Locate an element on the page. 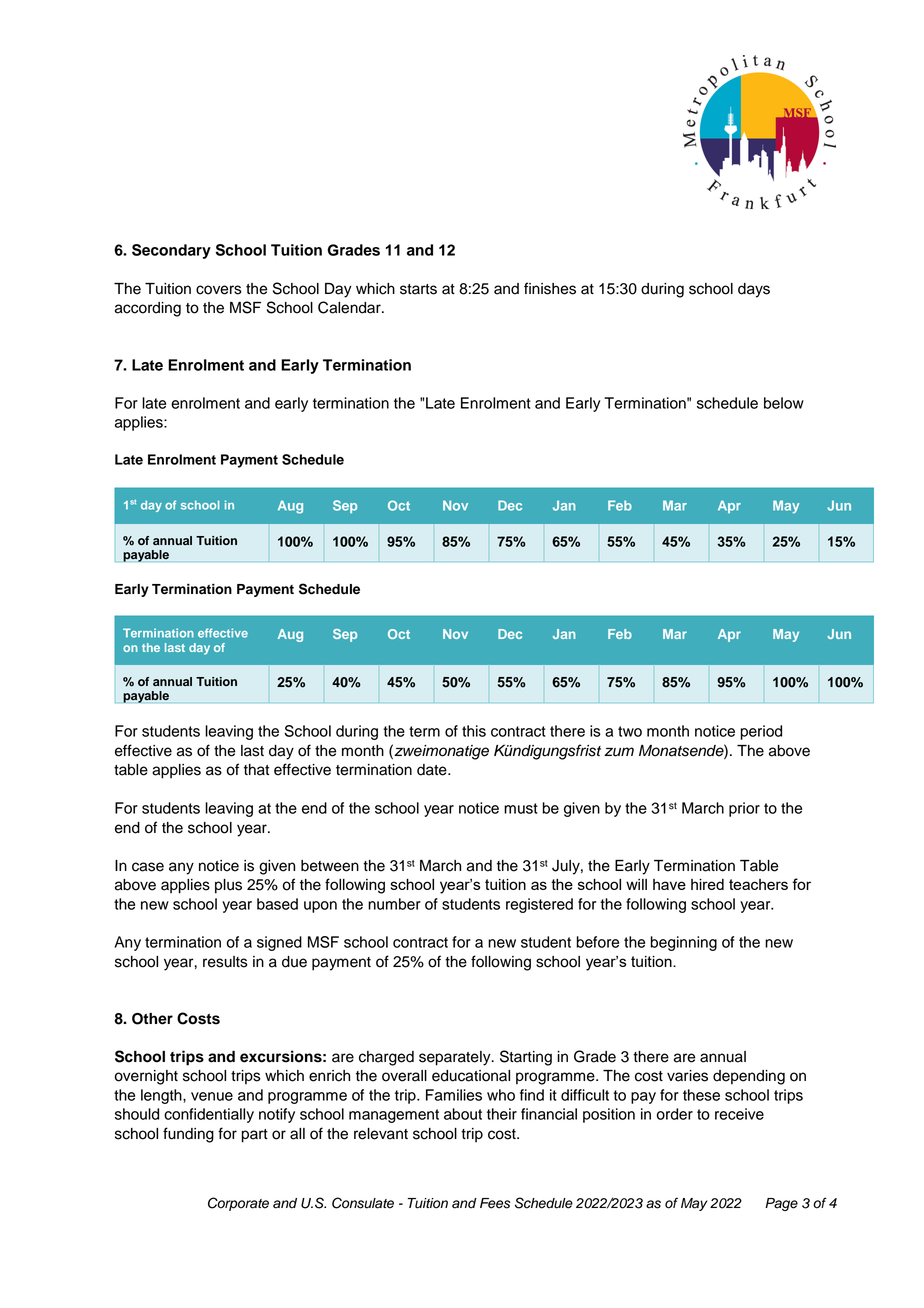 This page has height=1308, width=924. this is located at coordinates (474, 731).
